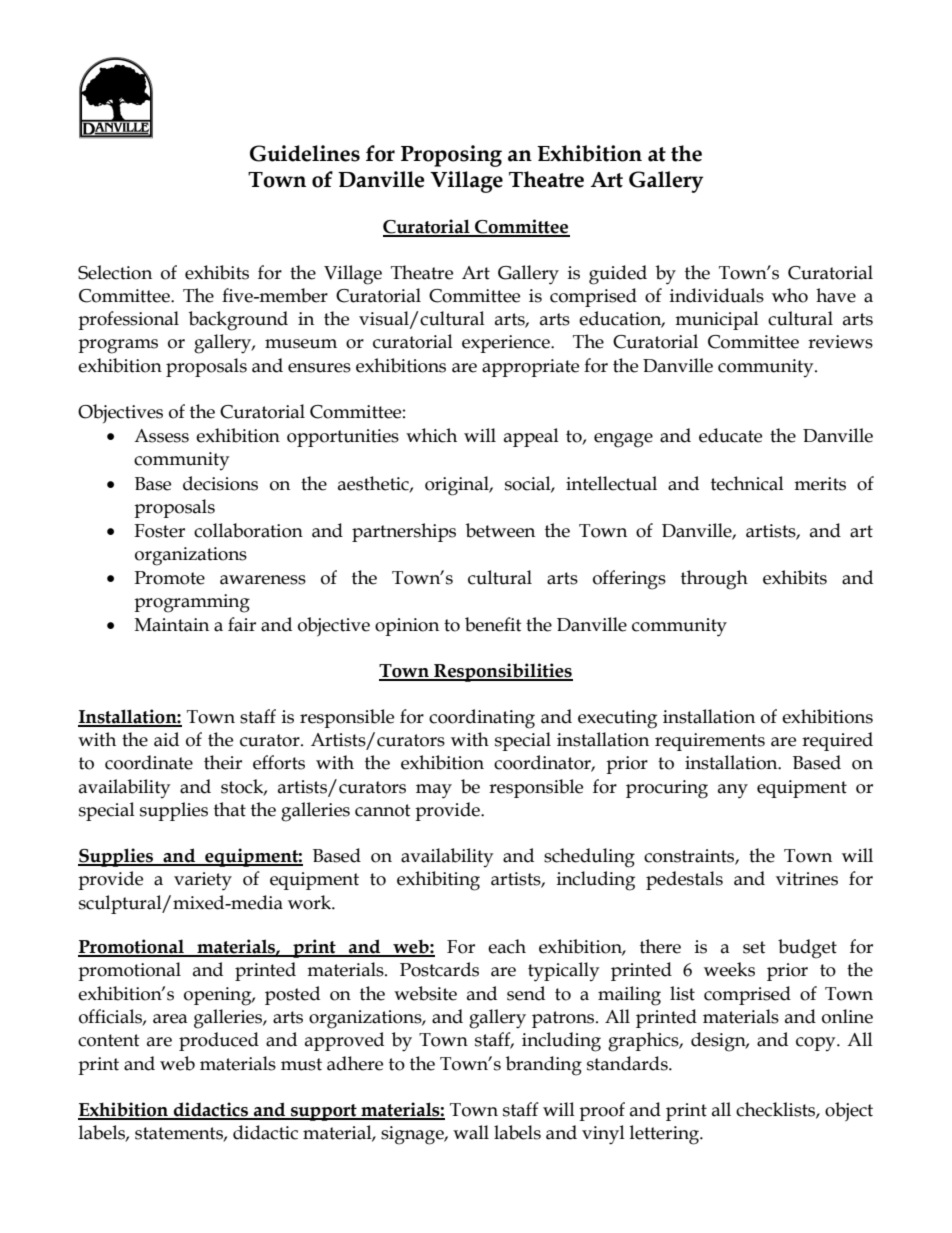 This screenshot has width=952, height=1233. Describe the element at coordinates (451, 156) in the screenshot. I see `Proposing` at that location.
